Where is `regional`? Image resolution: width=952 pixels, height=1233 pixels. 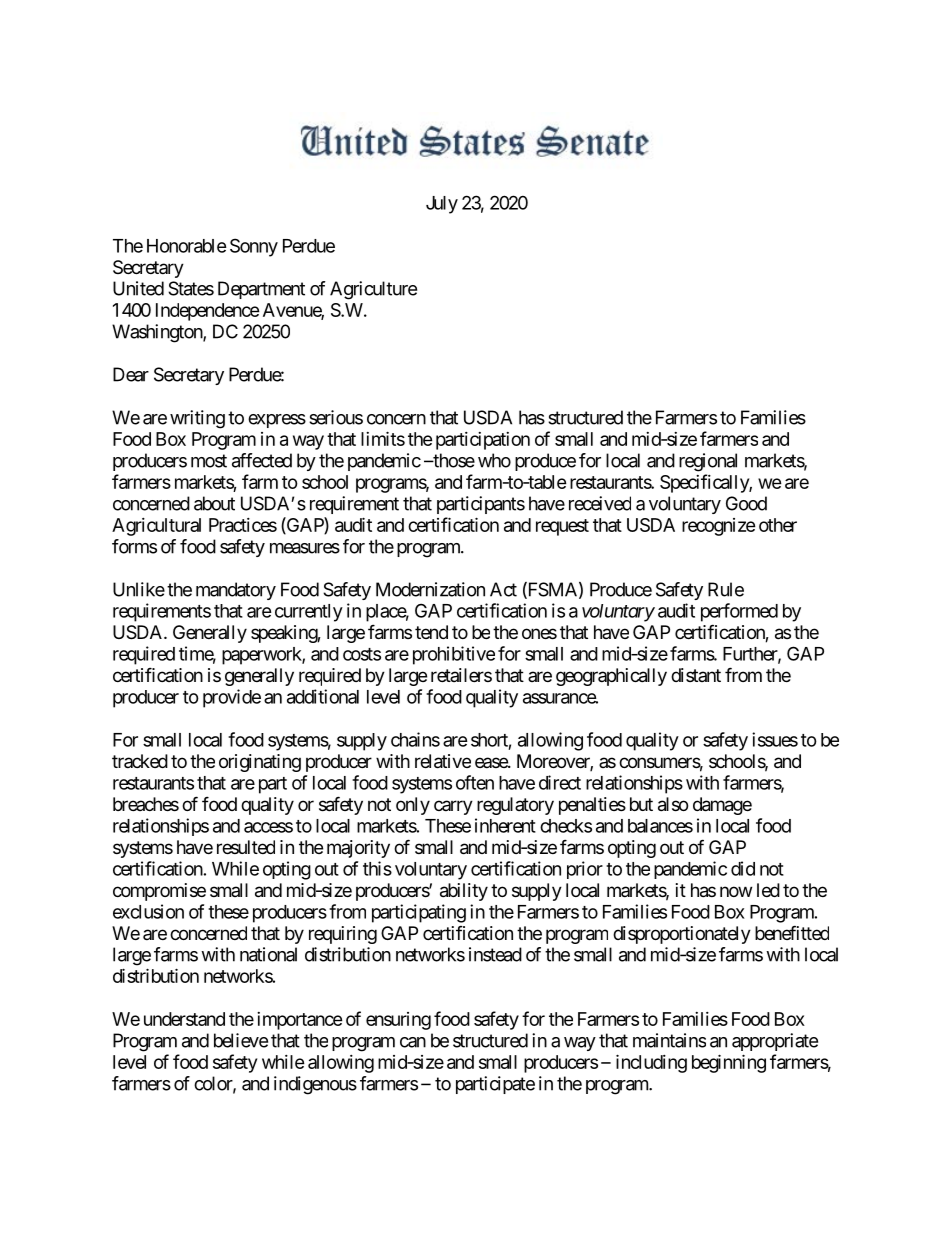 regional is located at coordinates (708, 462).
